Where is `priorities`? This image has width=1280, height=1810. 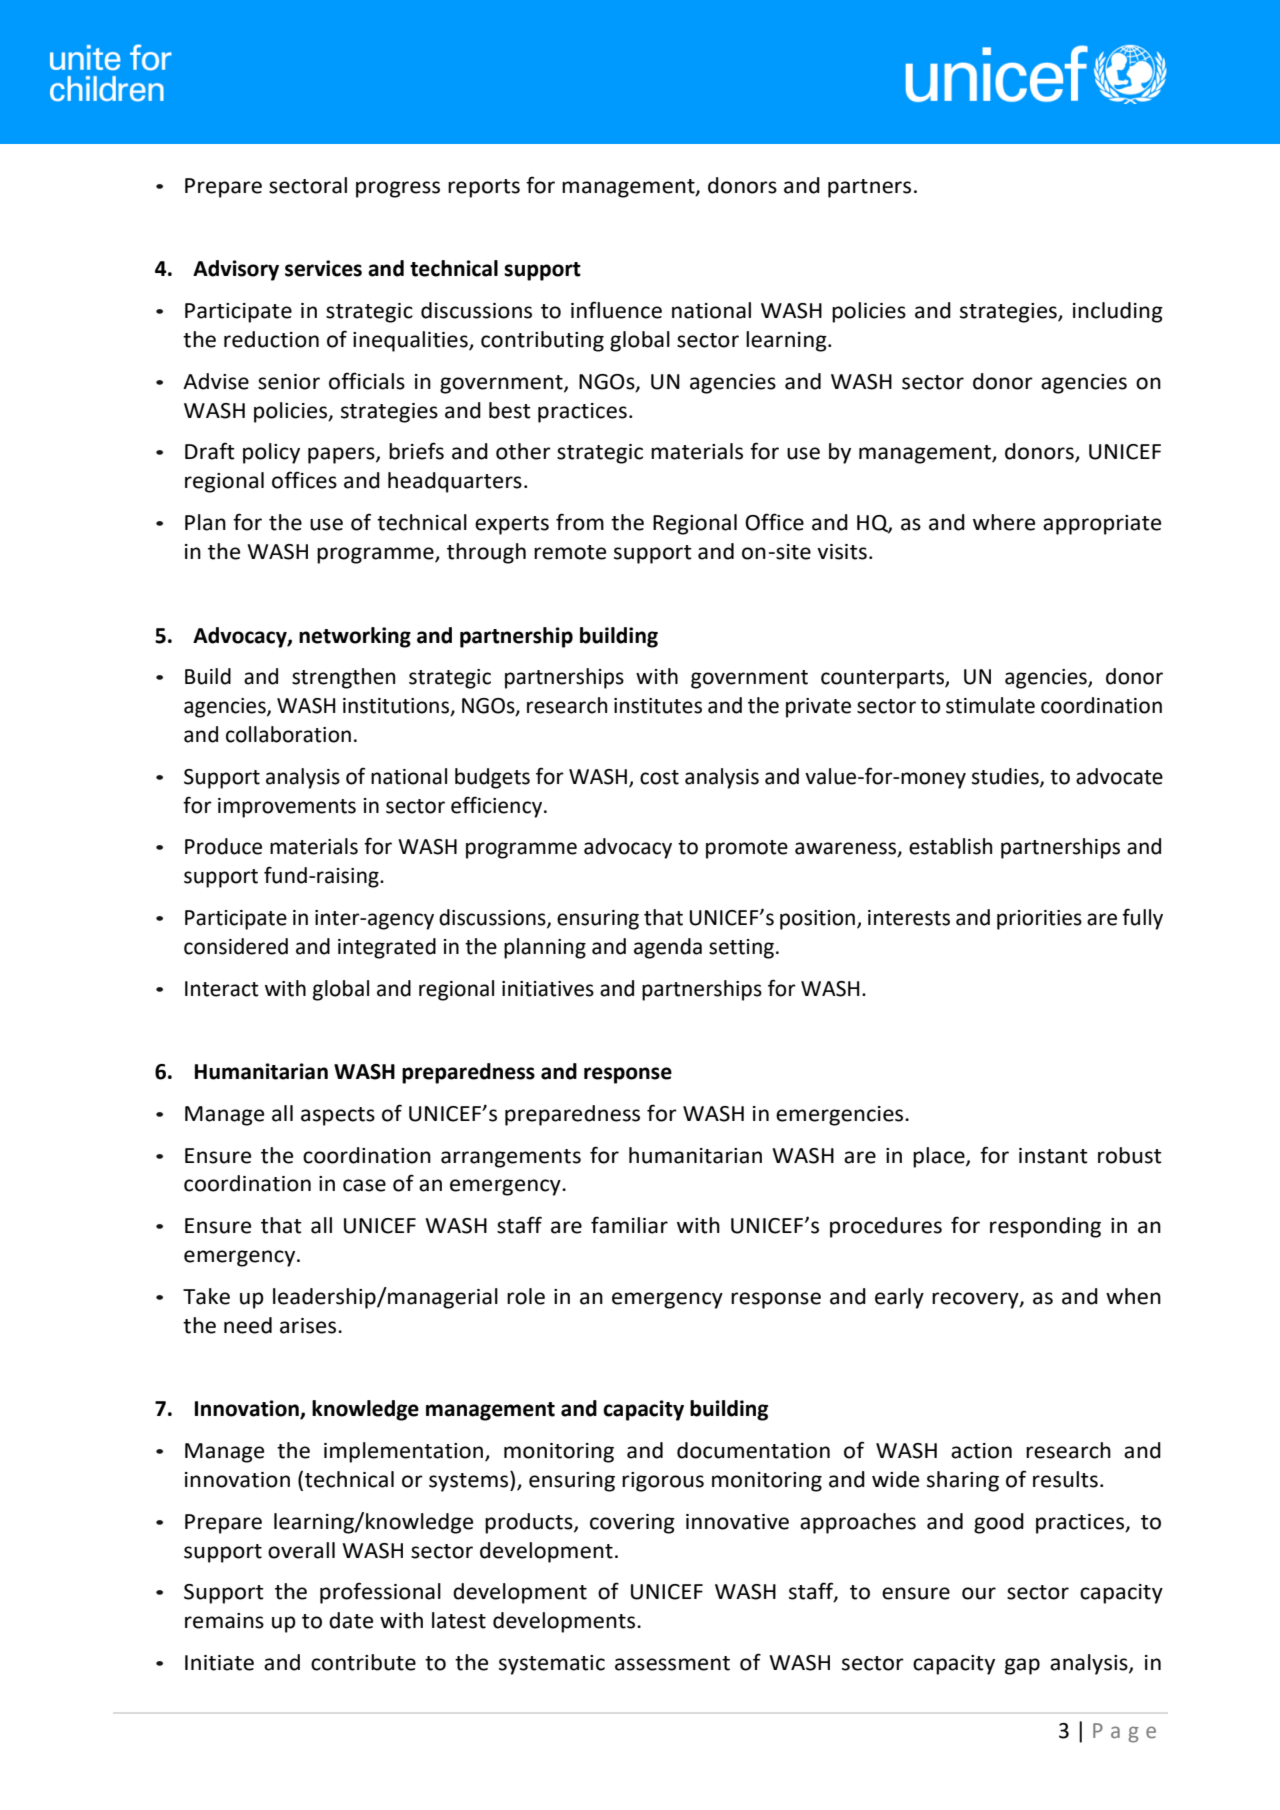
priorities is located at coordinates (1039, 920).
